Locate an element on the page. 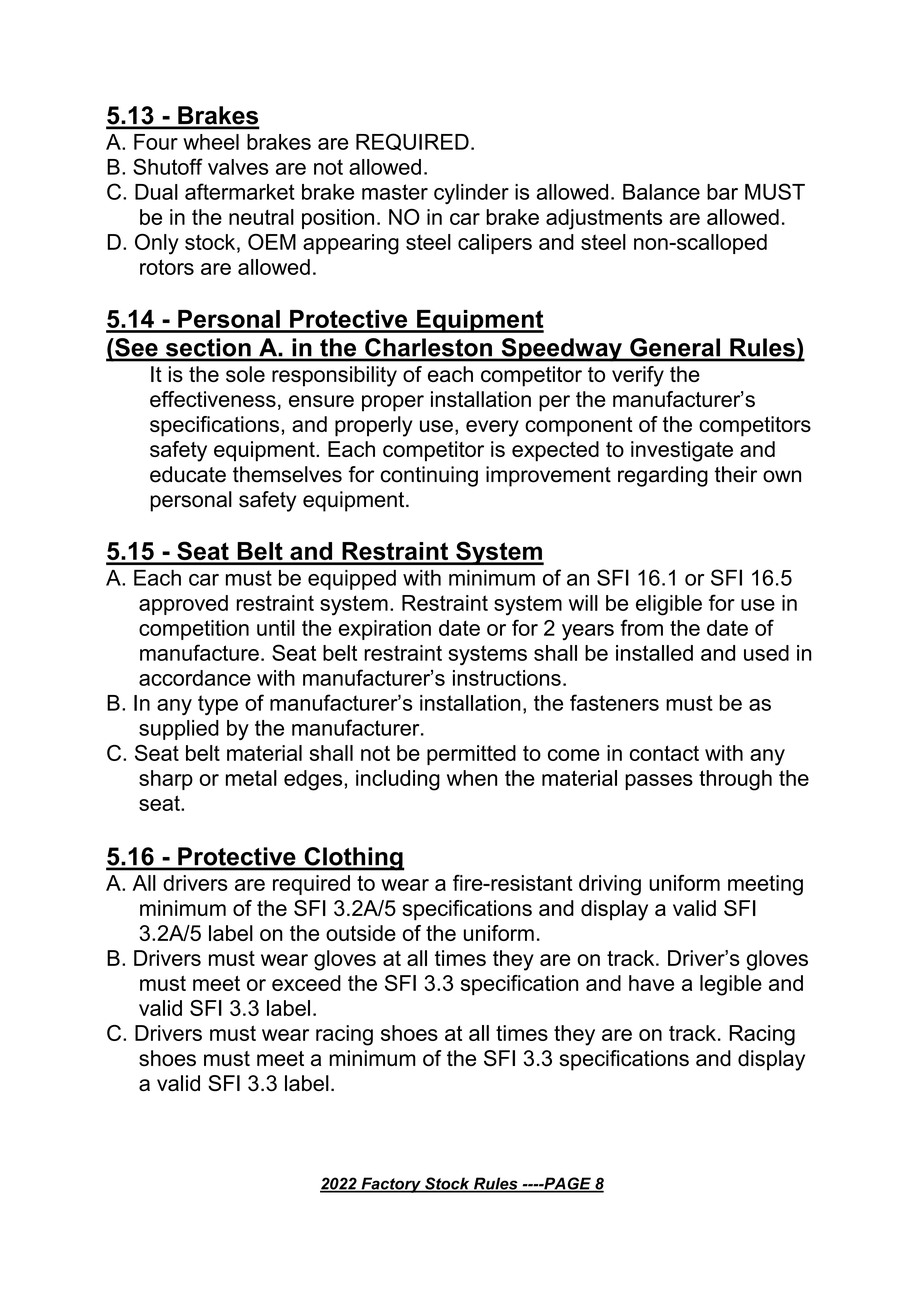 The width and height of the document is (924, 1308). Factory is located at coordinates (391, 1185).
